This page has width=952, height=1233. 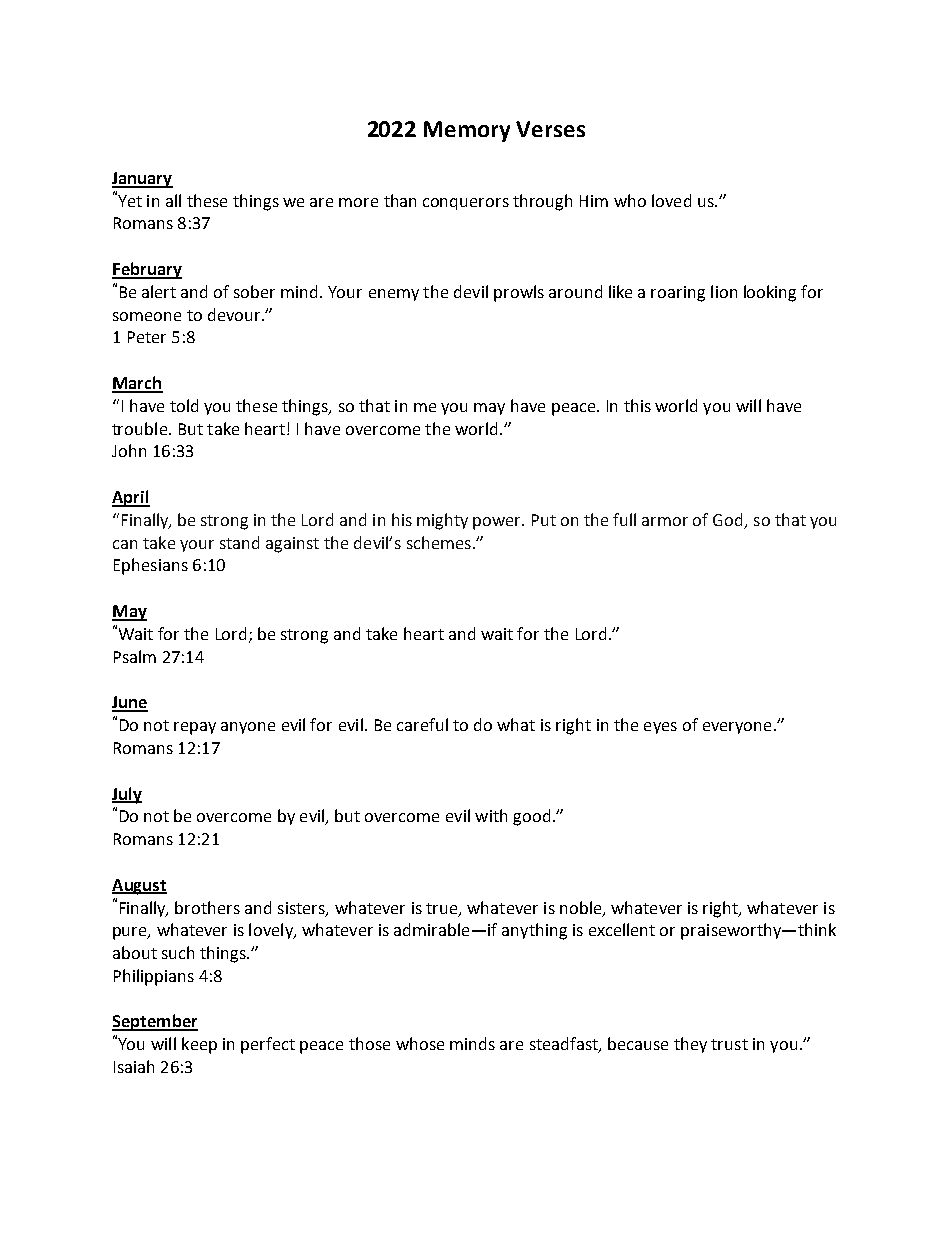 What do you see at coordinates (671, 200) in the page?
I see `loved` at bounding box center [671, 200].
